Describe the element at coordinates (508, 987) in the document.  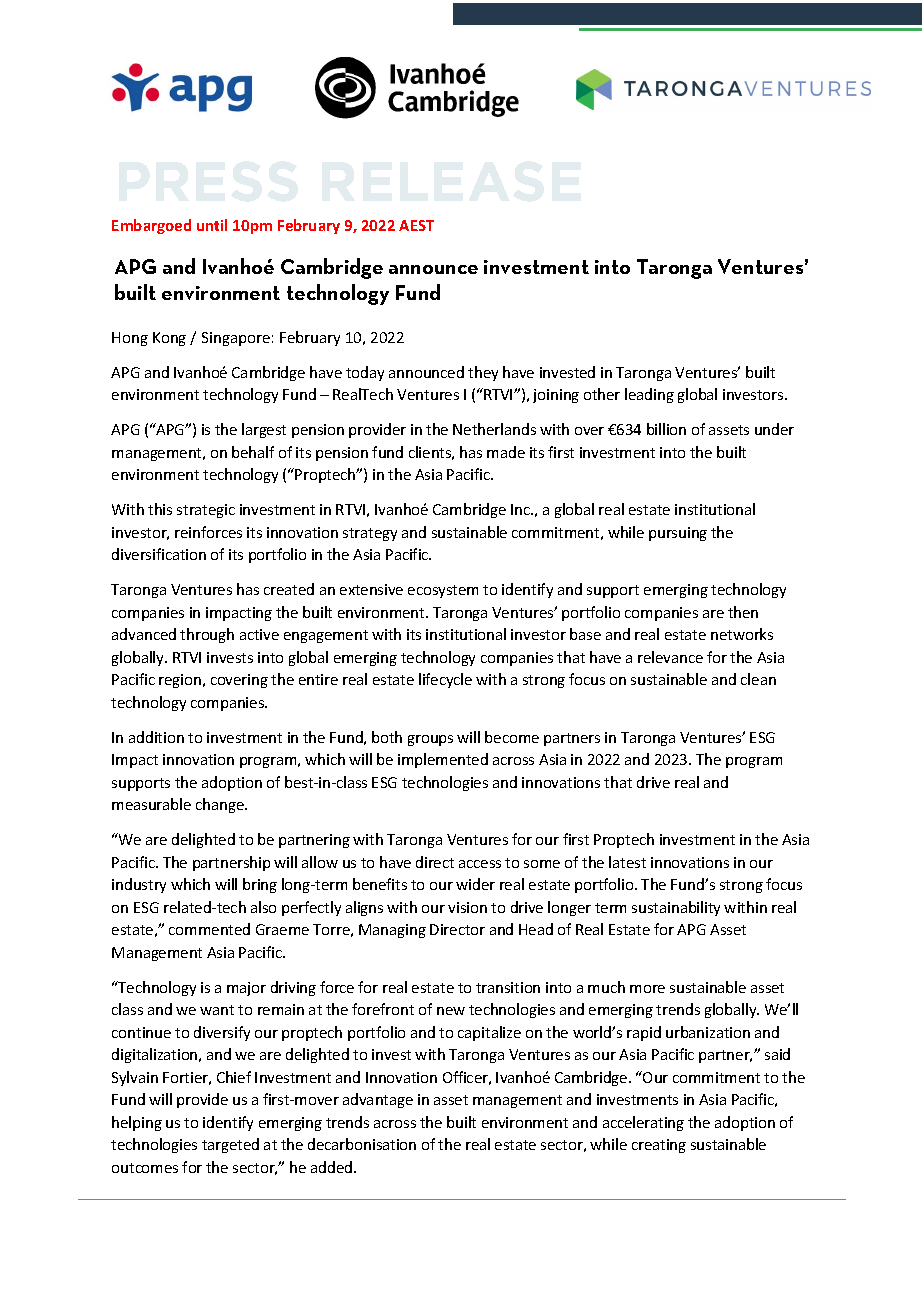
I see `transition` at that location.
